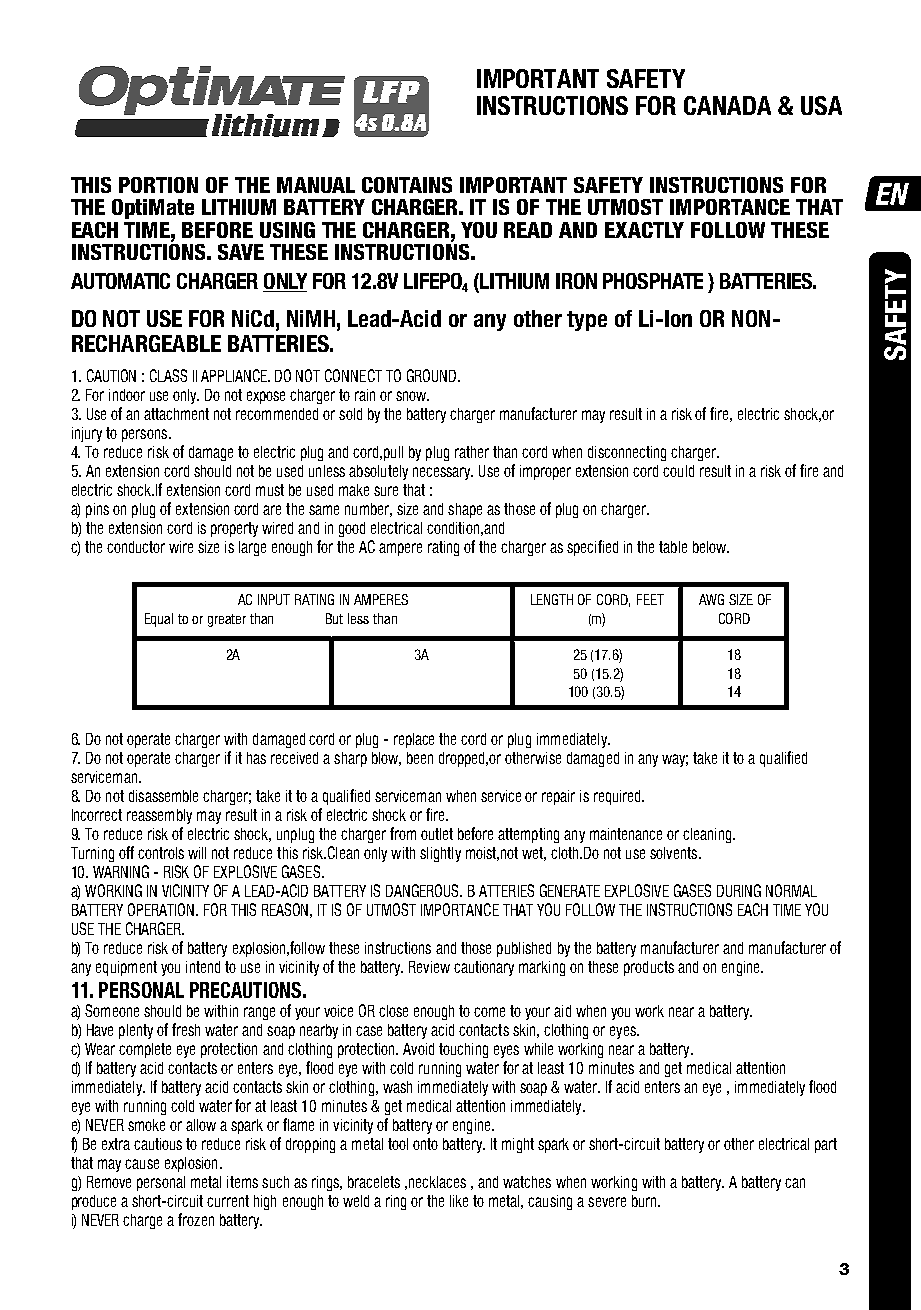 The height and width of the screenshot is (1310, 921). Describe the element at coordinates (645, 1201) in the screenshot. I see `burn` at that location.
